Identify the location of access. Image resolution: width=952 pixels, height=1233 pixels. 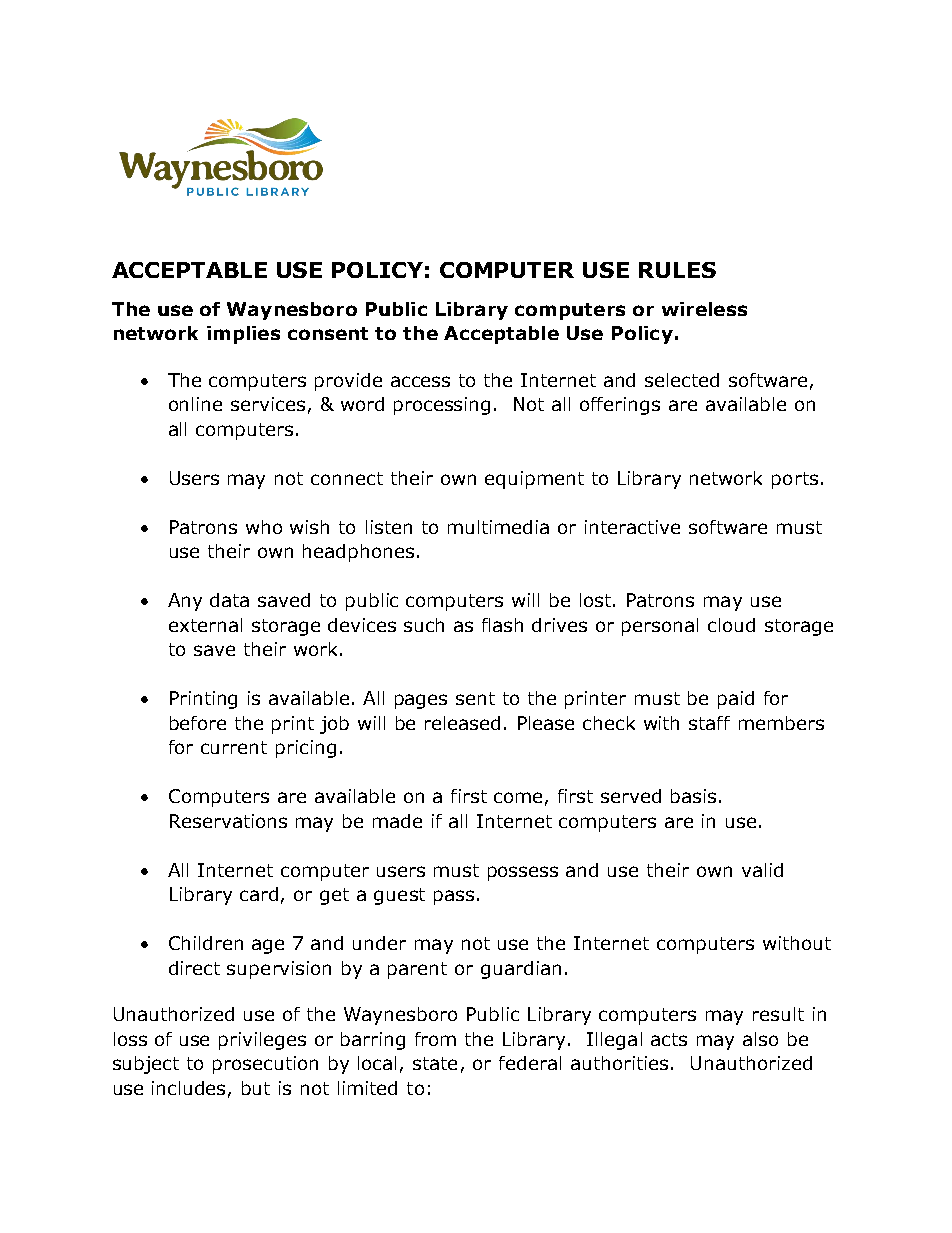
(420, 381).
